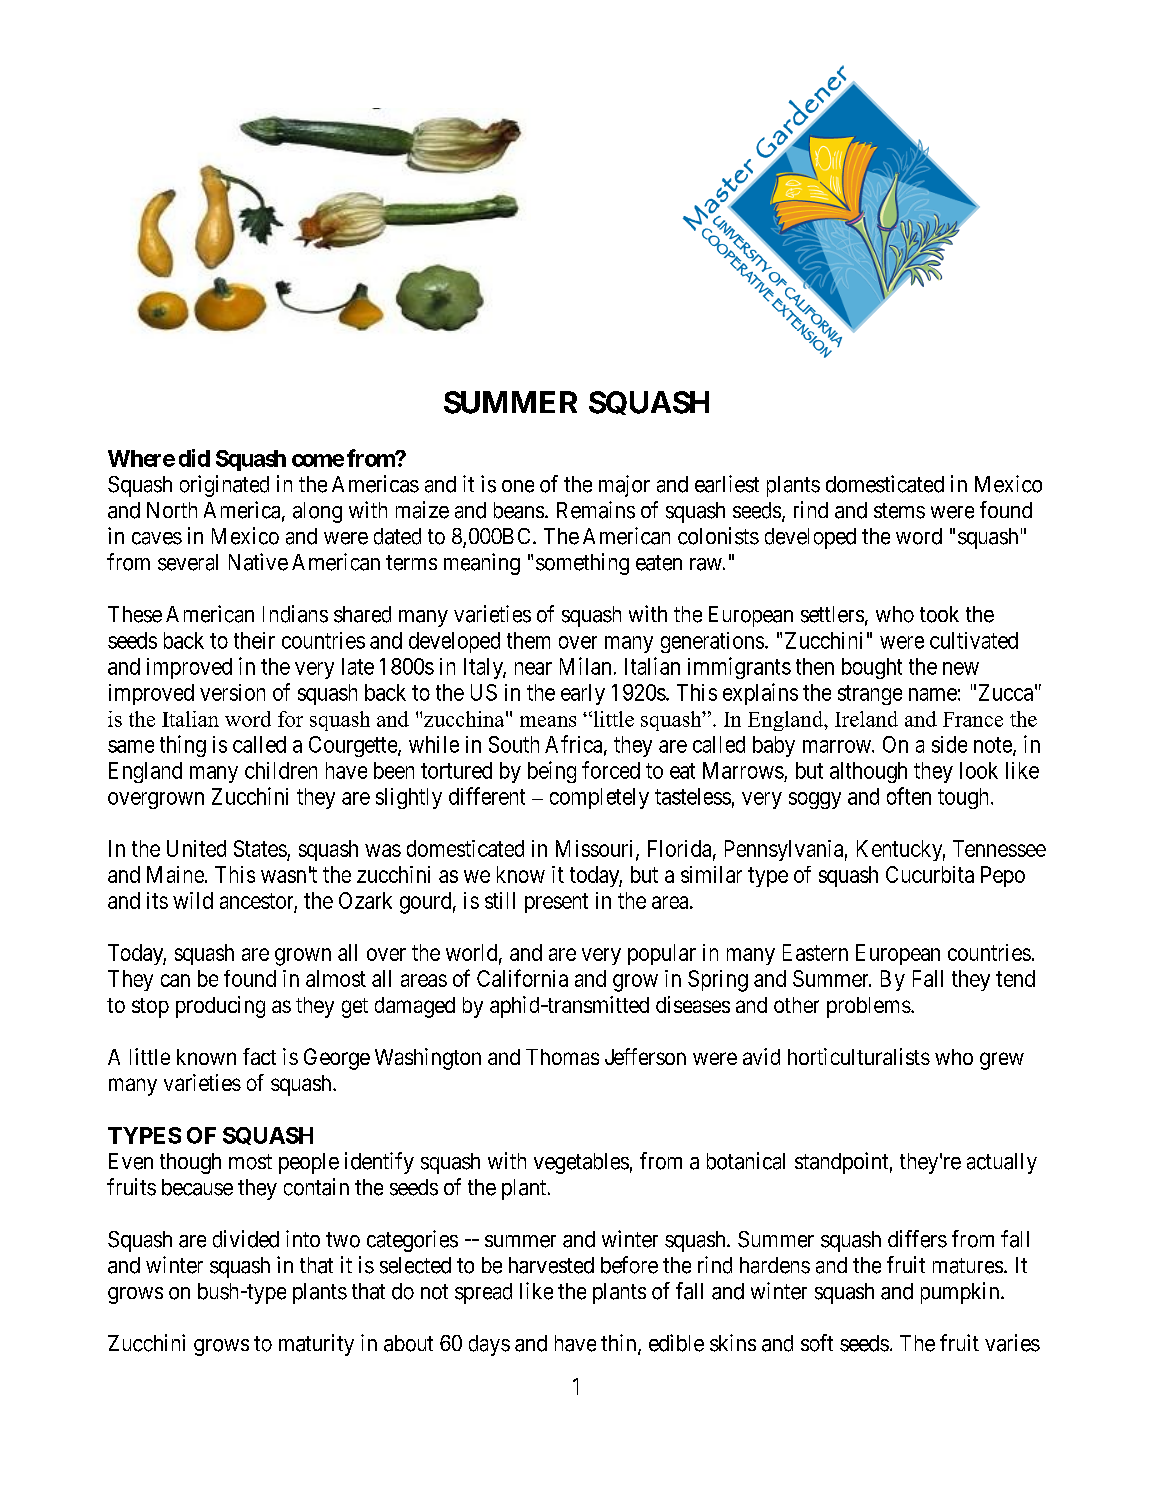  I want to click on wild, so click(193, 900).
